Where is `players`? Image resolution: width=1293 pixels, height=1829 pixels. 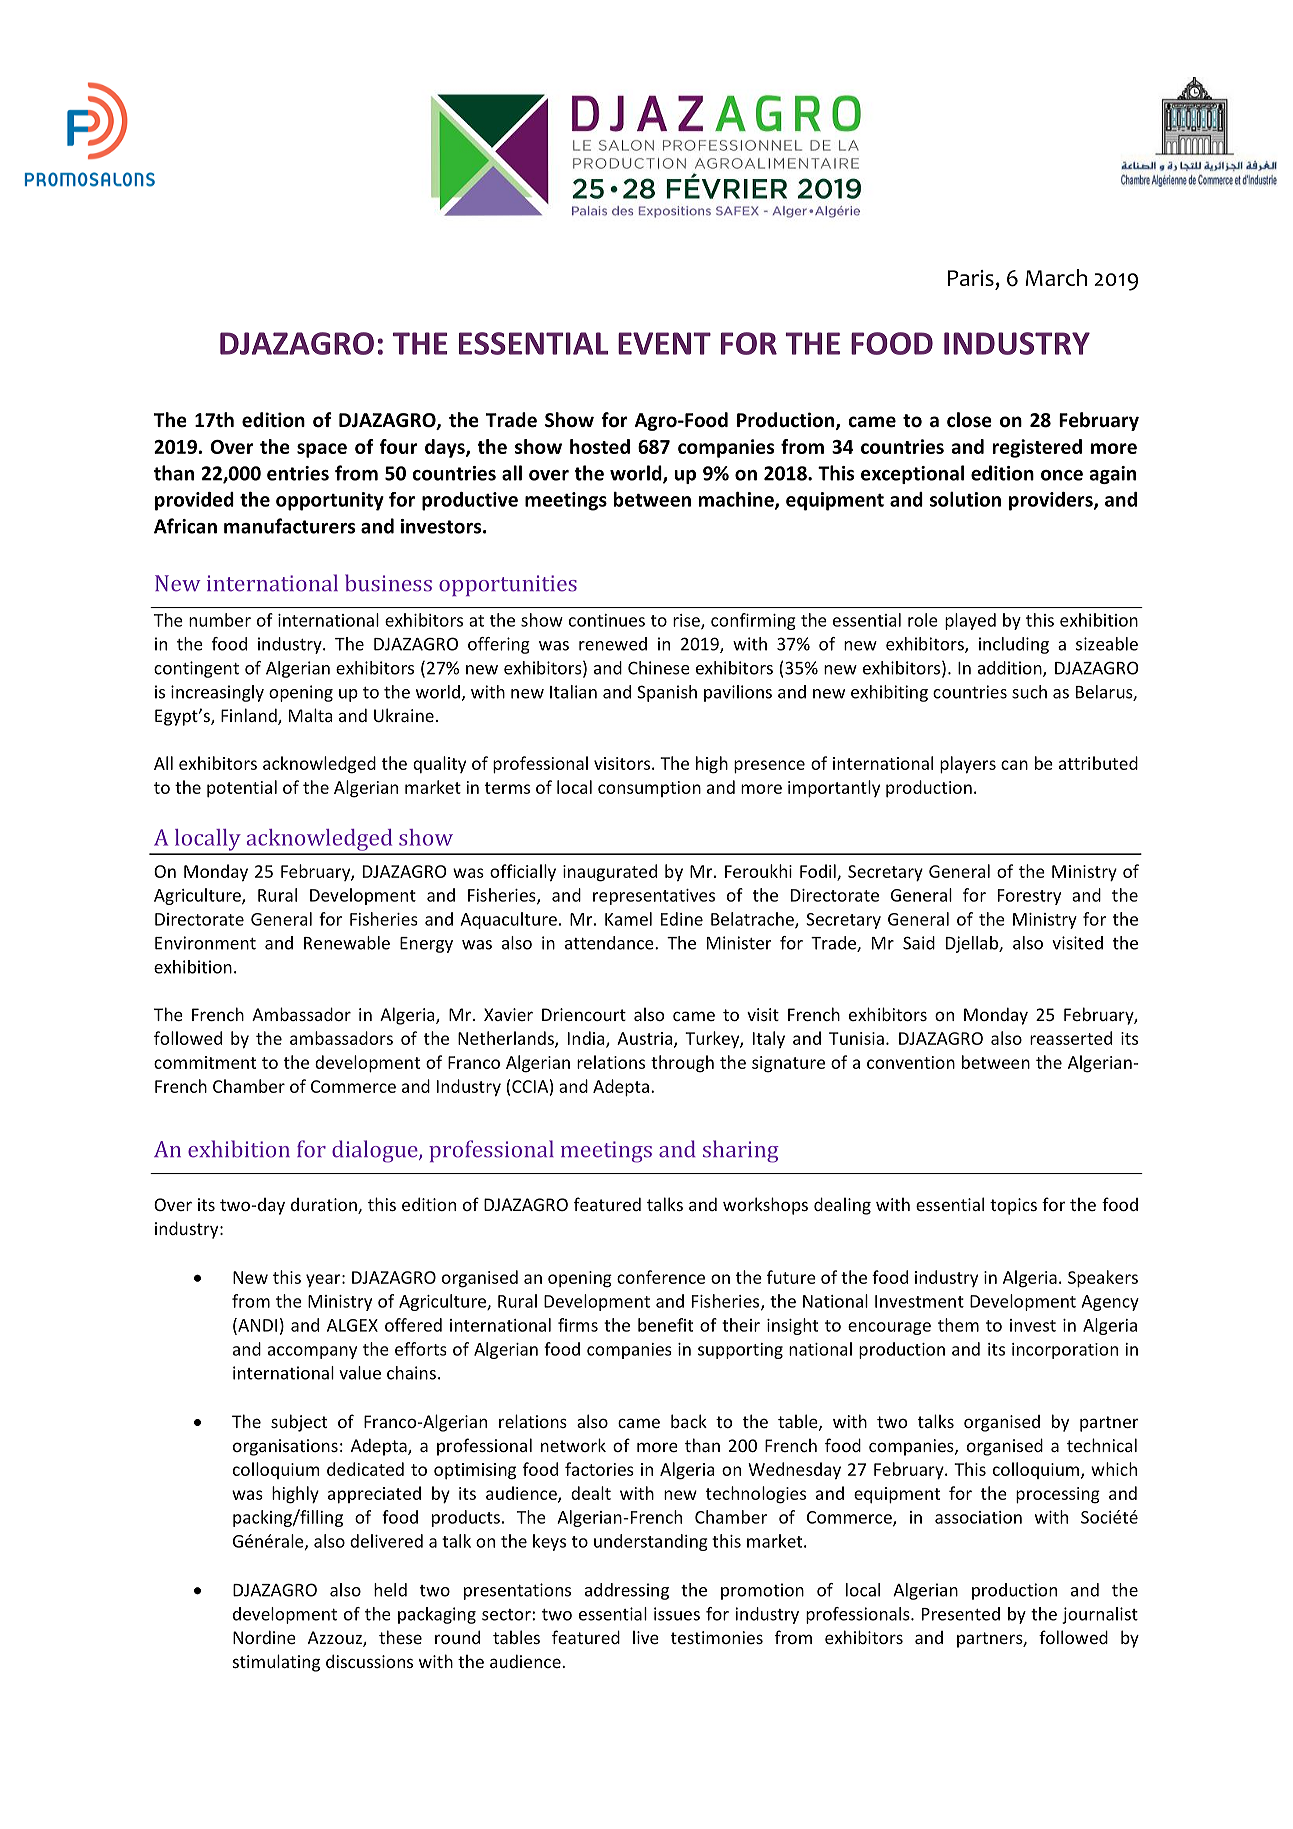
players is located at coordinates (968, 765).
